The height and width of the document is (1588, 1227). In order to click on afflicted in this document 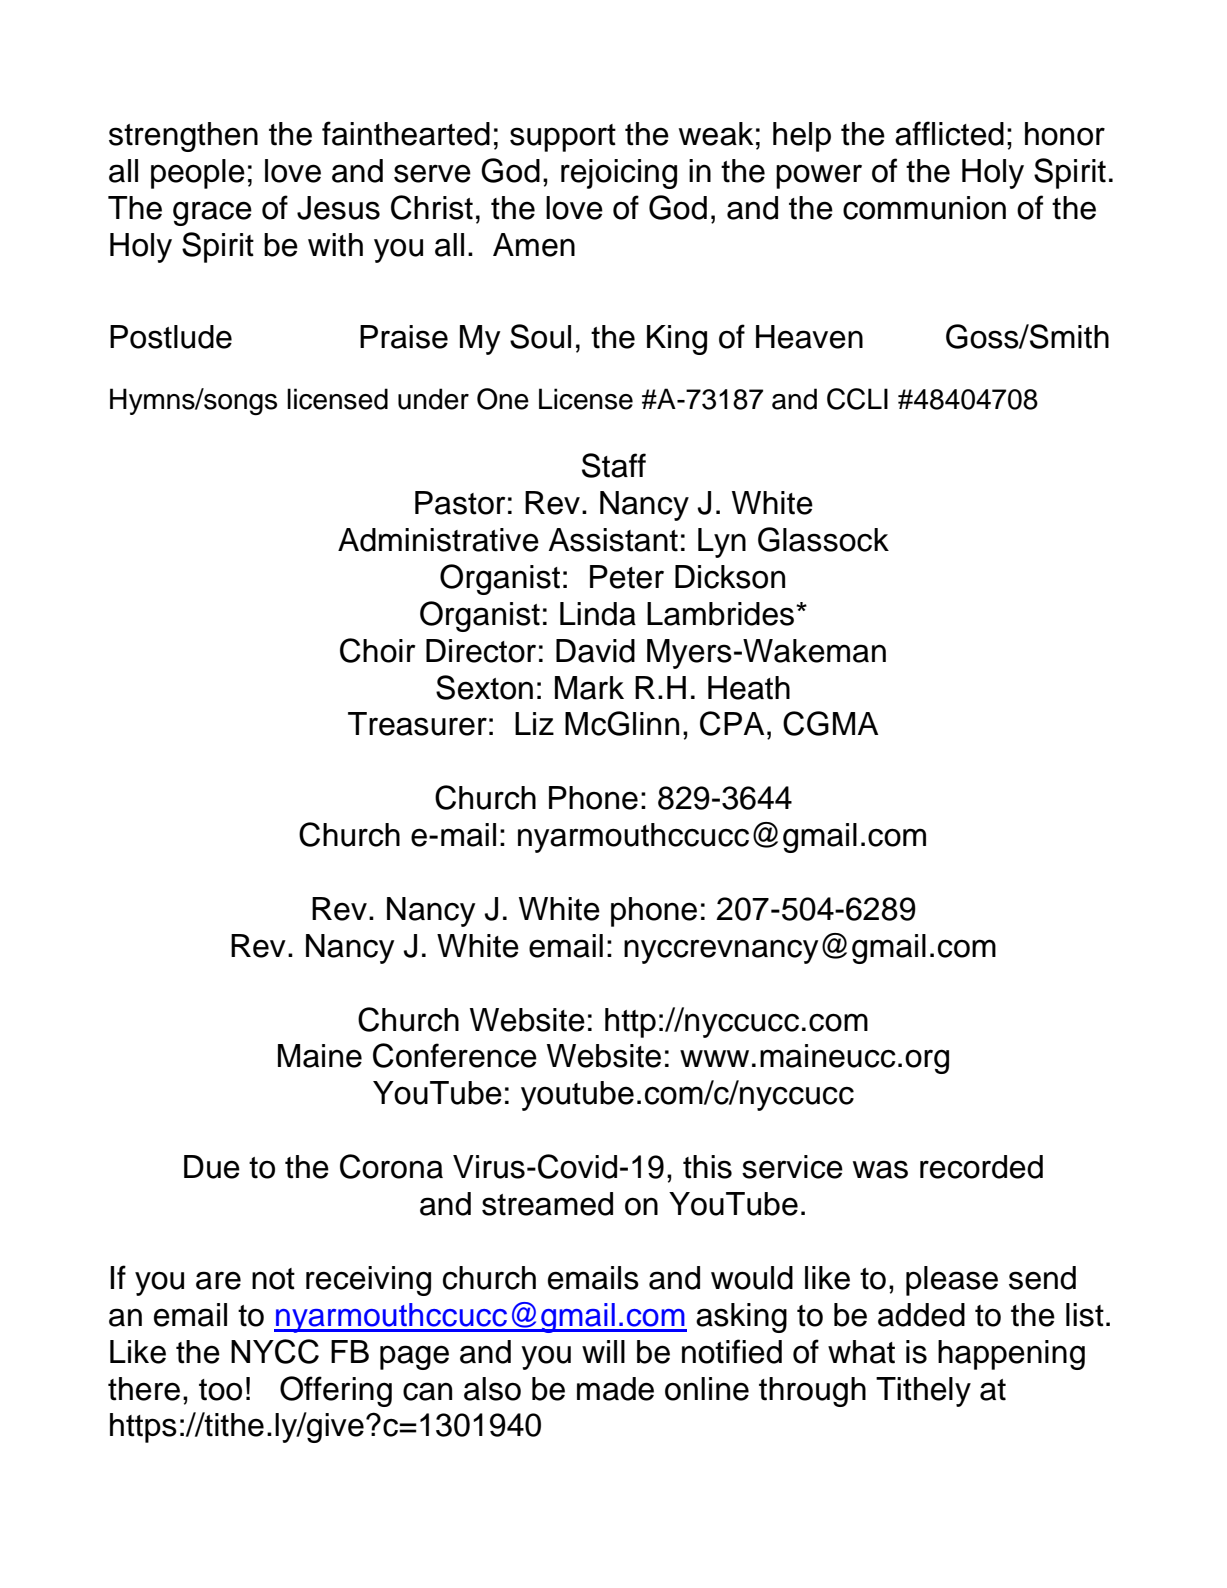, I will do `click(949, 133)`.
